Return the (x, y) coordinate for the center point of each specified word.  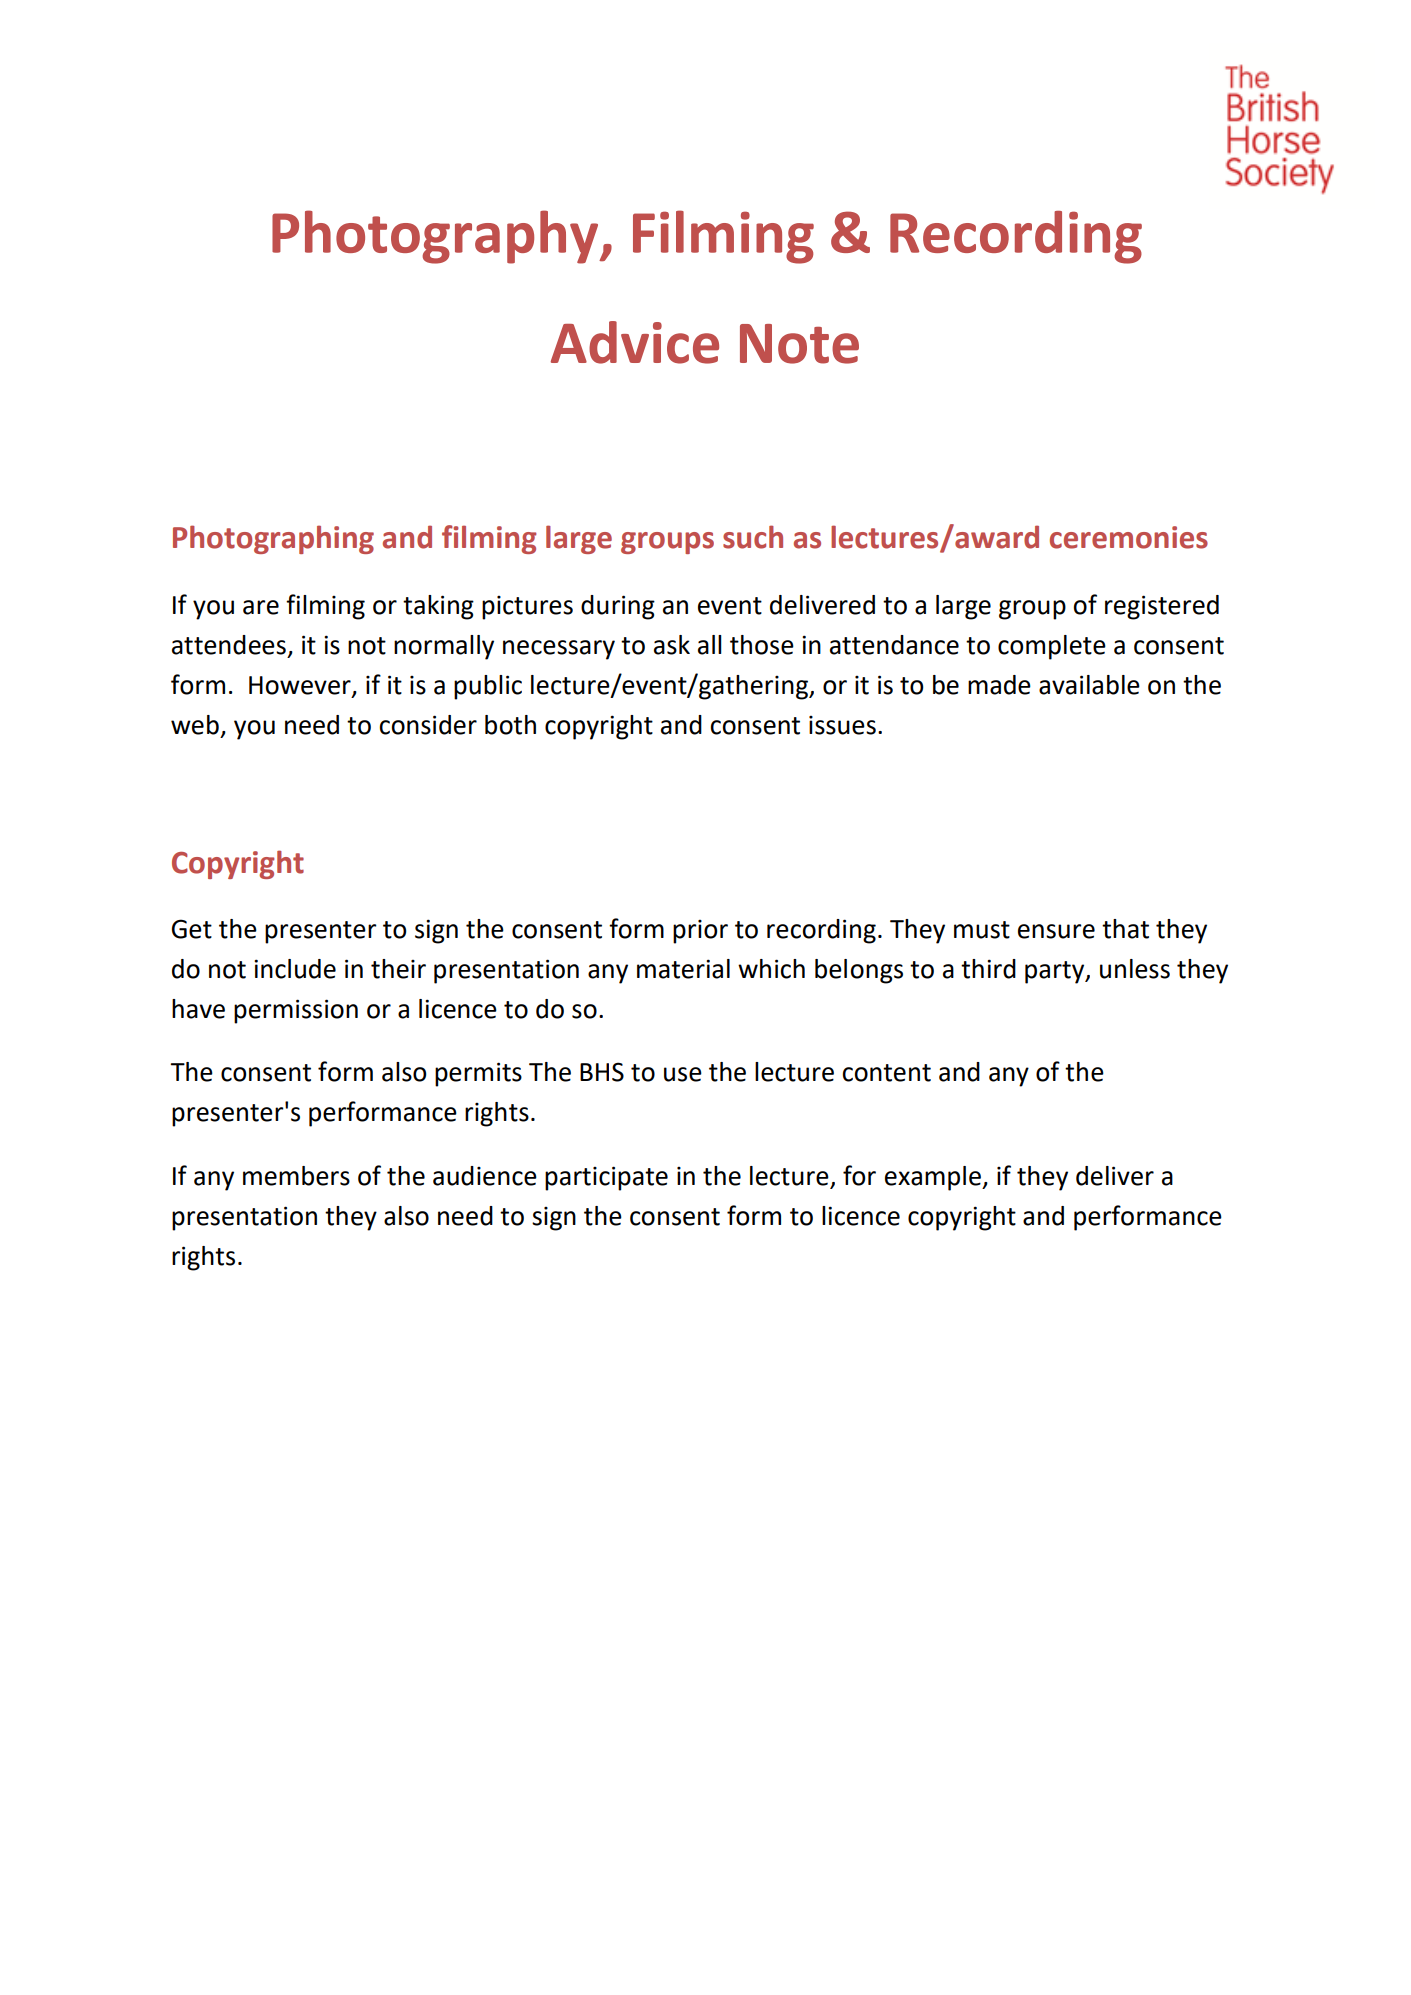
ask (672, 645)
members (296, 1176)
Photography (436, 237)
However (301, 686)
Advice (635, 342)
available (1089, 685)
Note (799, 344)
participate (606, 1178)
